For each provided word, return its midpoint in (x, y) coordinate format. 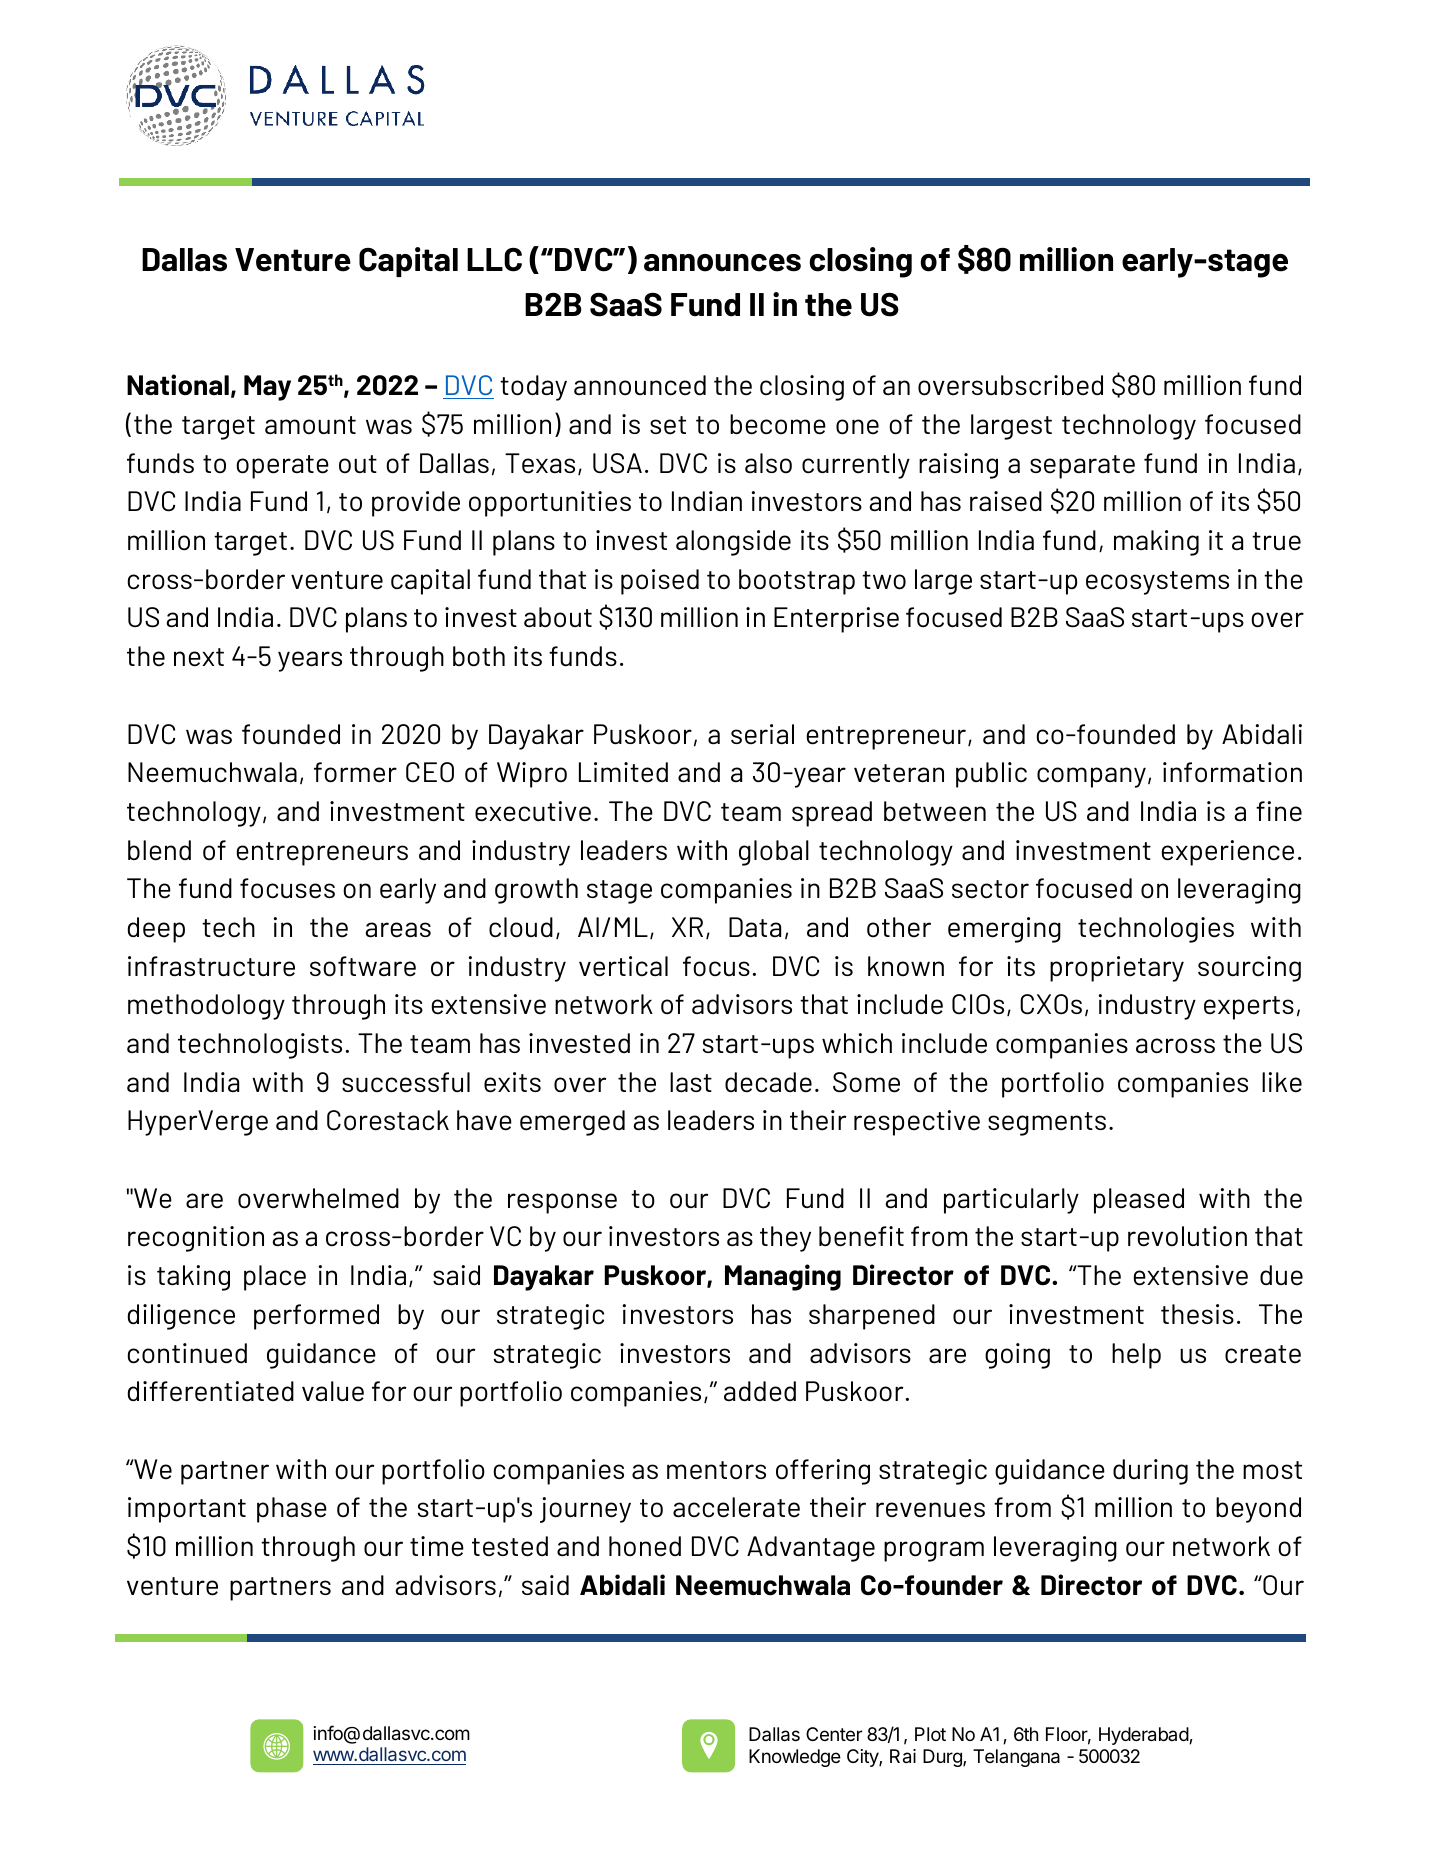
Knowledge (795, 1758)
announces (722, 263)
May (267, 388)
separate (1082, 467)
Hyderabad (1144, 1736)
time (437, 1546)
